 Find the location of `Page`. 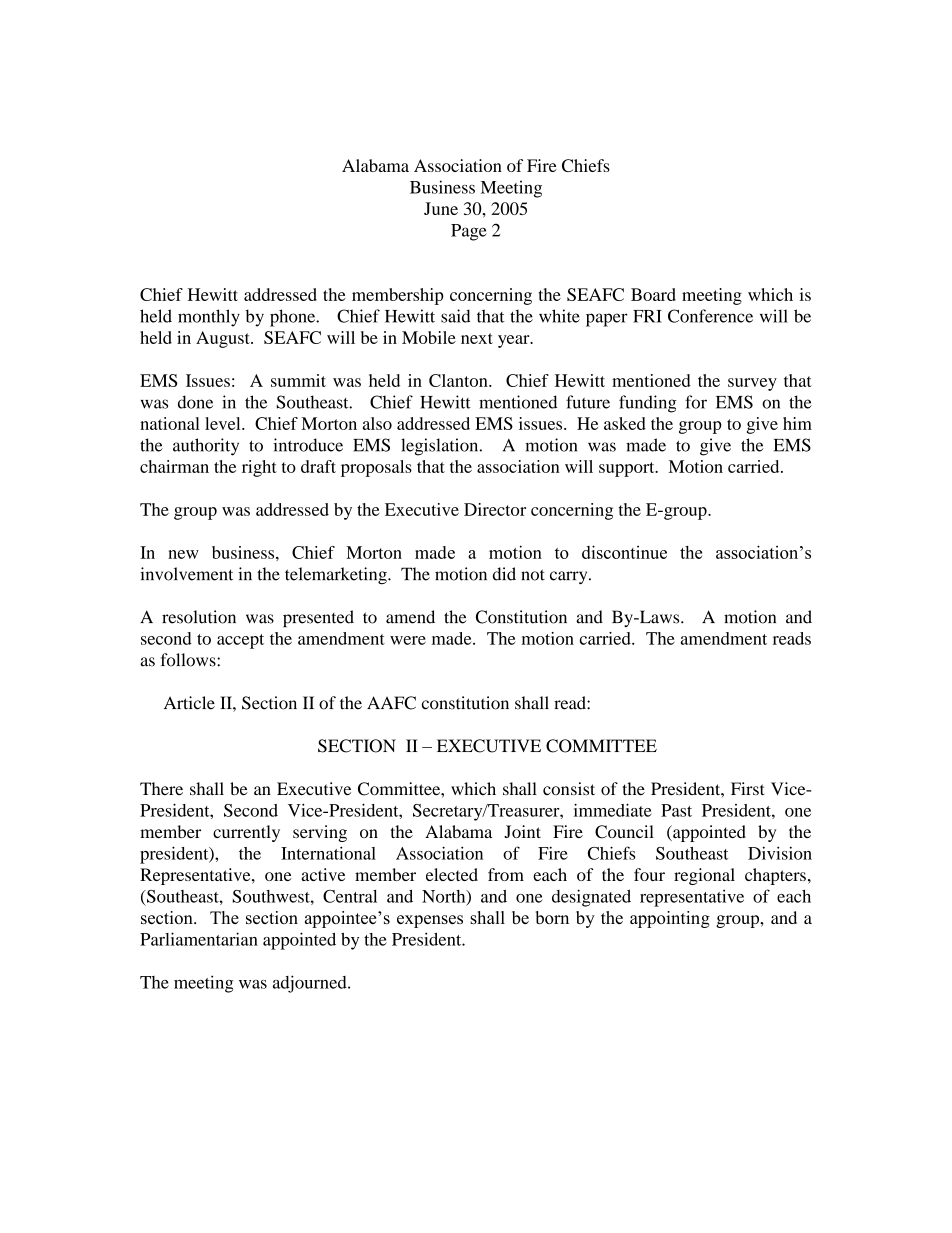

Page is located at coordinates (469, 232).
